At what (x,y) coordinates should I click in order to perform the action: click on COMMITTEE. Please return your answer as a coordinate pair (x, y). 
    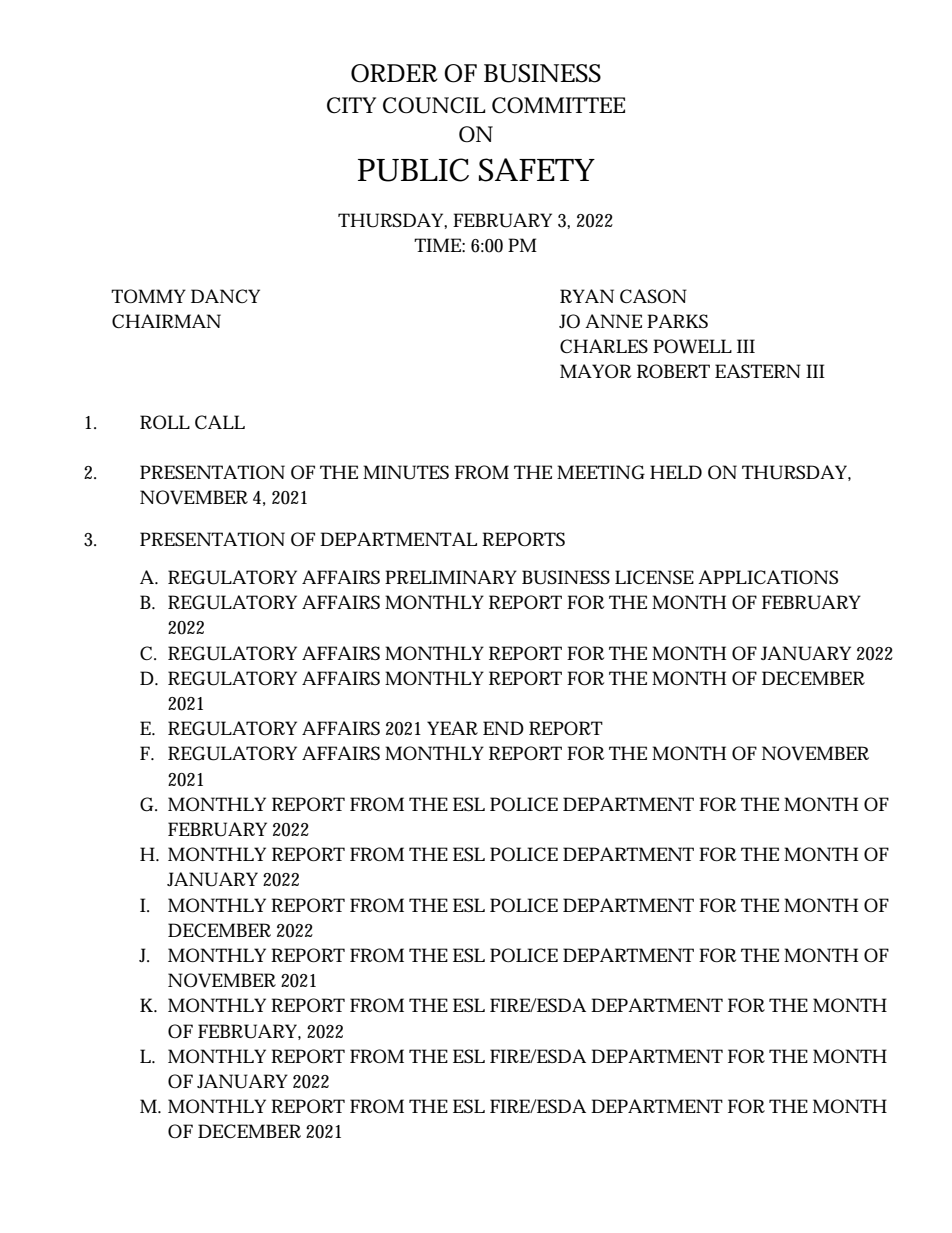
    Looking at the image, I should click on (558, 105).
